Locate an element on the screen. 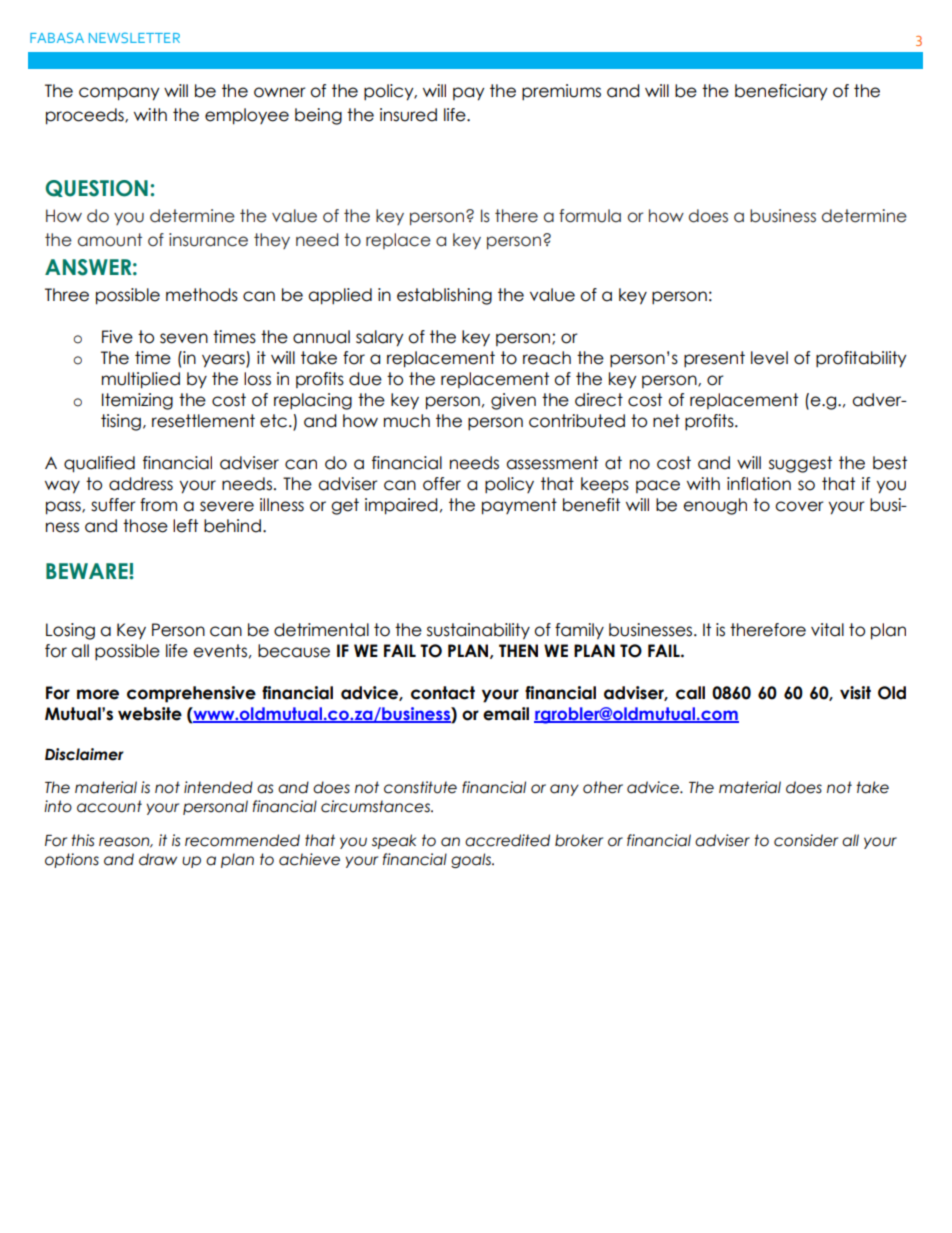 This screenshot has width=952, height=1233. offer is located at coordinates (442, 484).
